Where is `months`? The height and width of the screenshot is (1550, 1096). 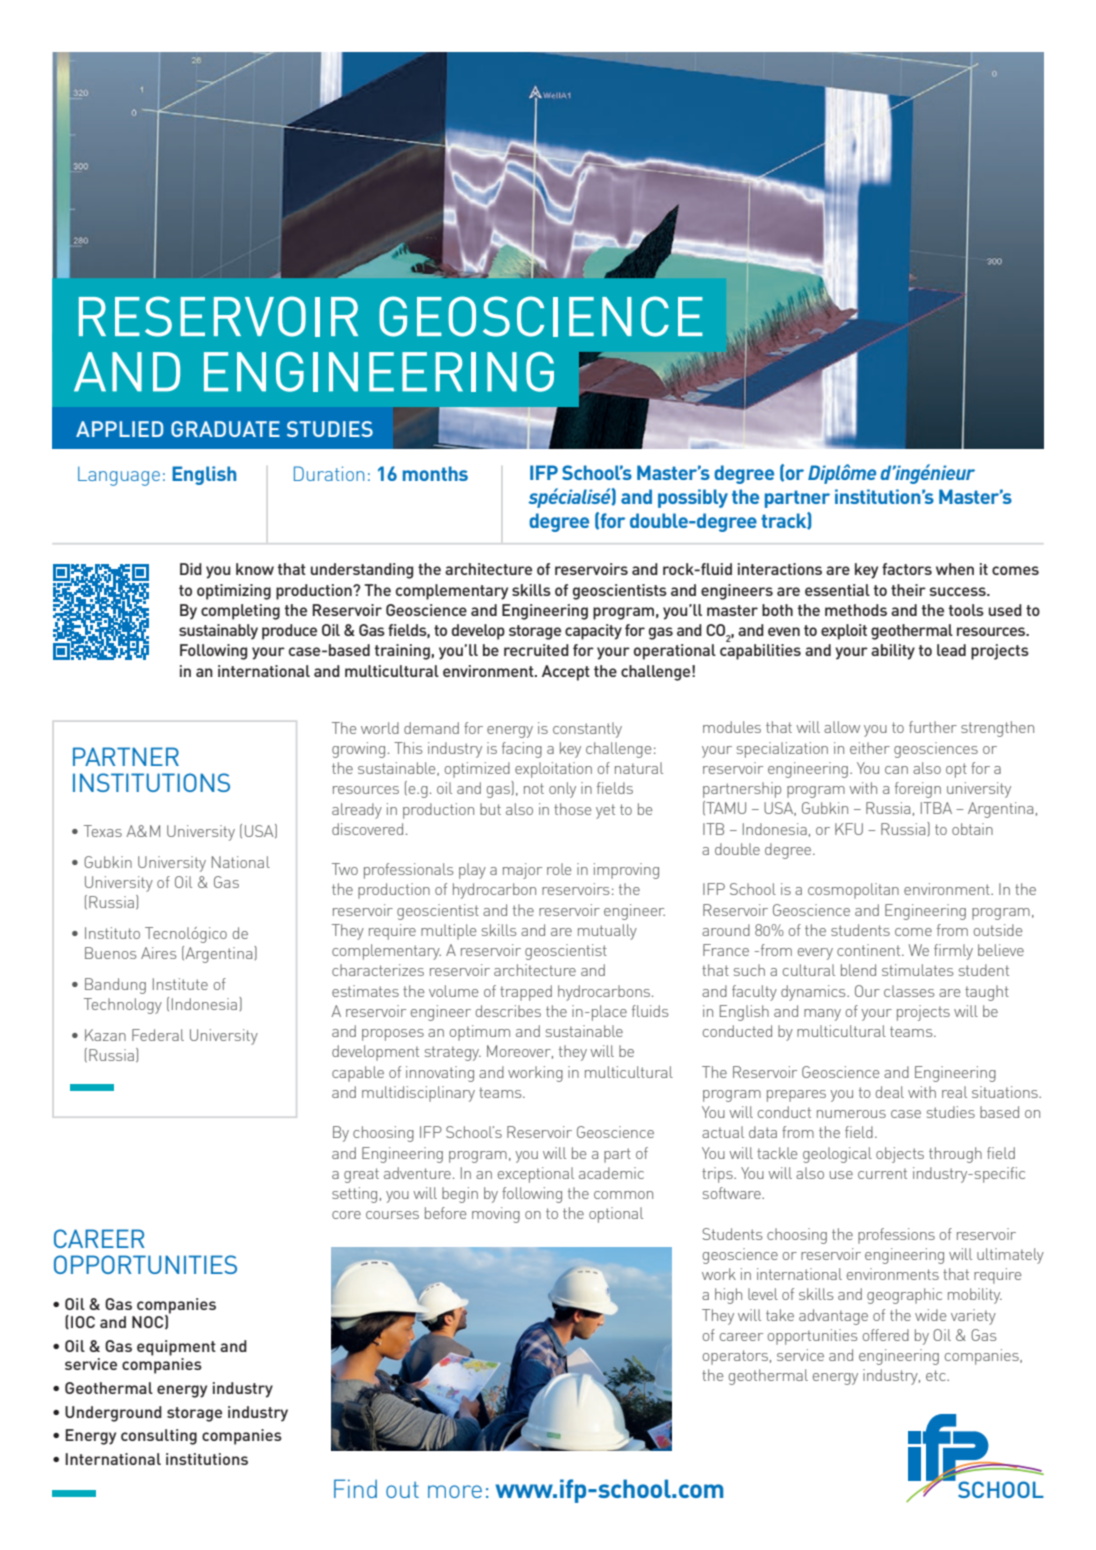 months is located at coordinates (435, 473).
